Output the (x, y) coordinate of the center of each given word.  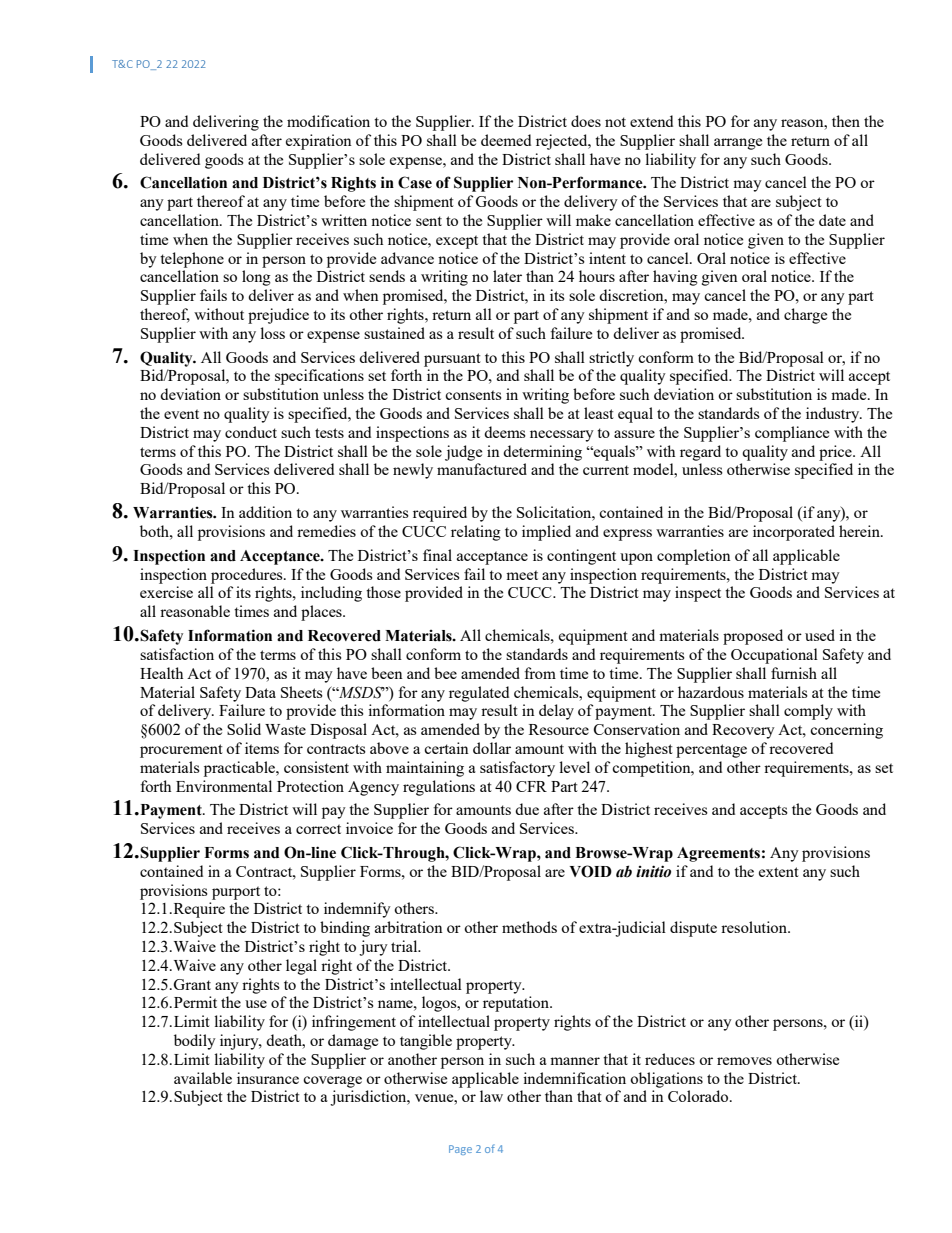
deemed (506, 140)
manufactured (482, 469)
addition (265, 512)
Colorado (699, 1096)
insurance (268, 1078)
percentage (711, 751)
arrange (738, 144)
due (527, 809)
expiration (319, 142)
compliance (792, 434)
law (491, 1096)
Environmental (224, 786)
